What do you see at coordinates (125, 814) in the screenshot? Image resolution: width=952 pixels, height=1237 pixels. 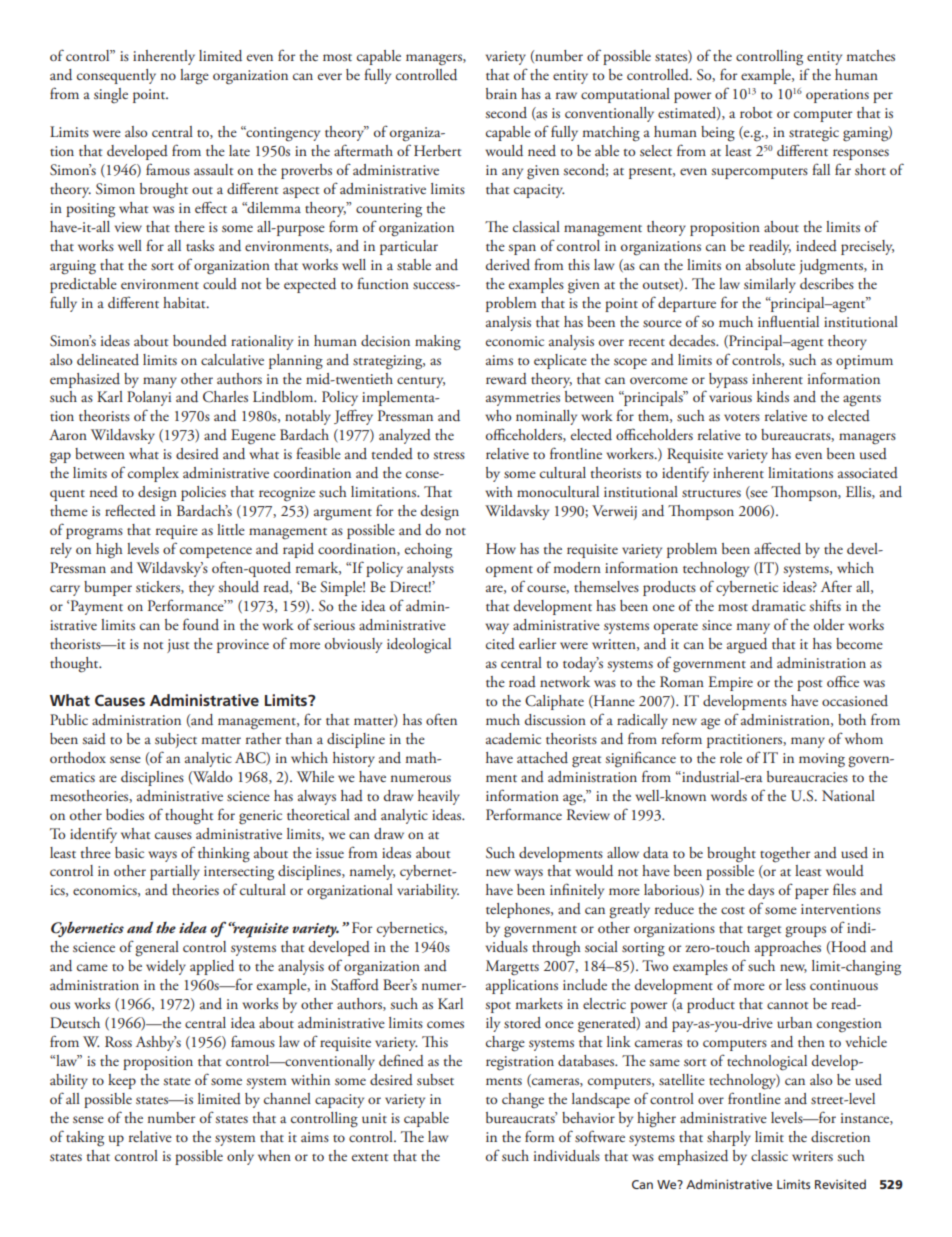 I see `bodies` at bounding box center [125, 814].
